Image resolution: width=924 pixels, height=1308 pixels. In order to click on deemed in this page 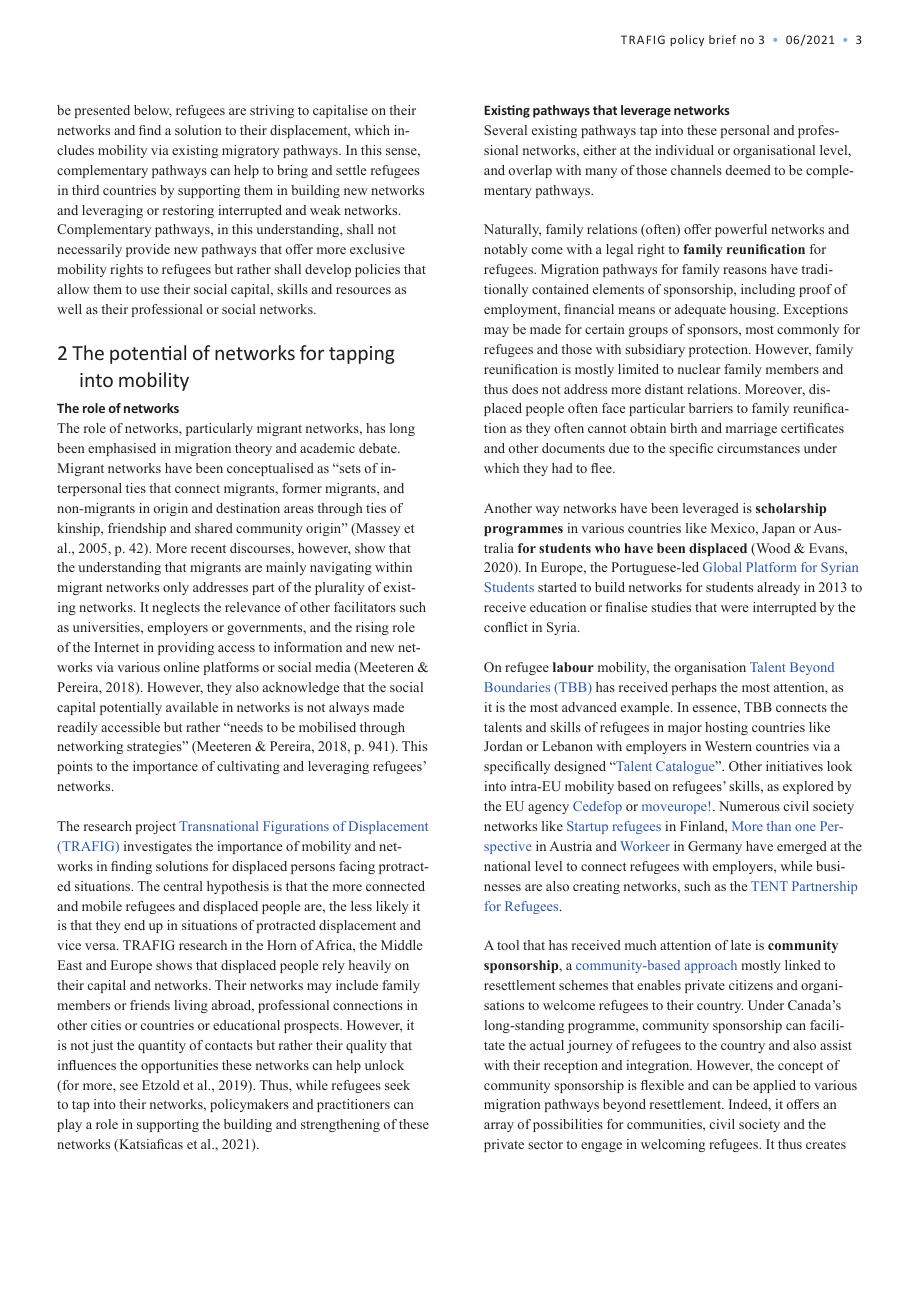, I will do `click(748, 170)`.
